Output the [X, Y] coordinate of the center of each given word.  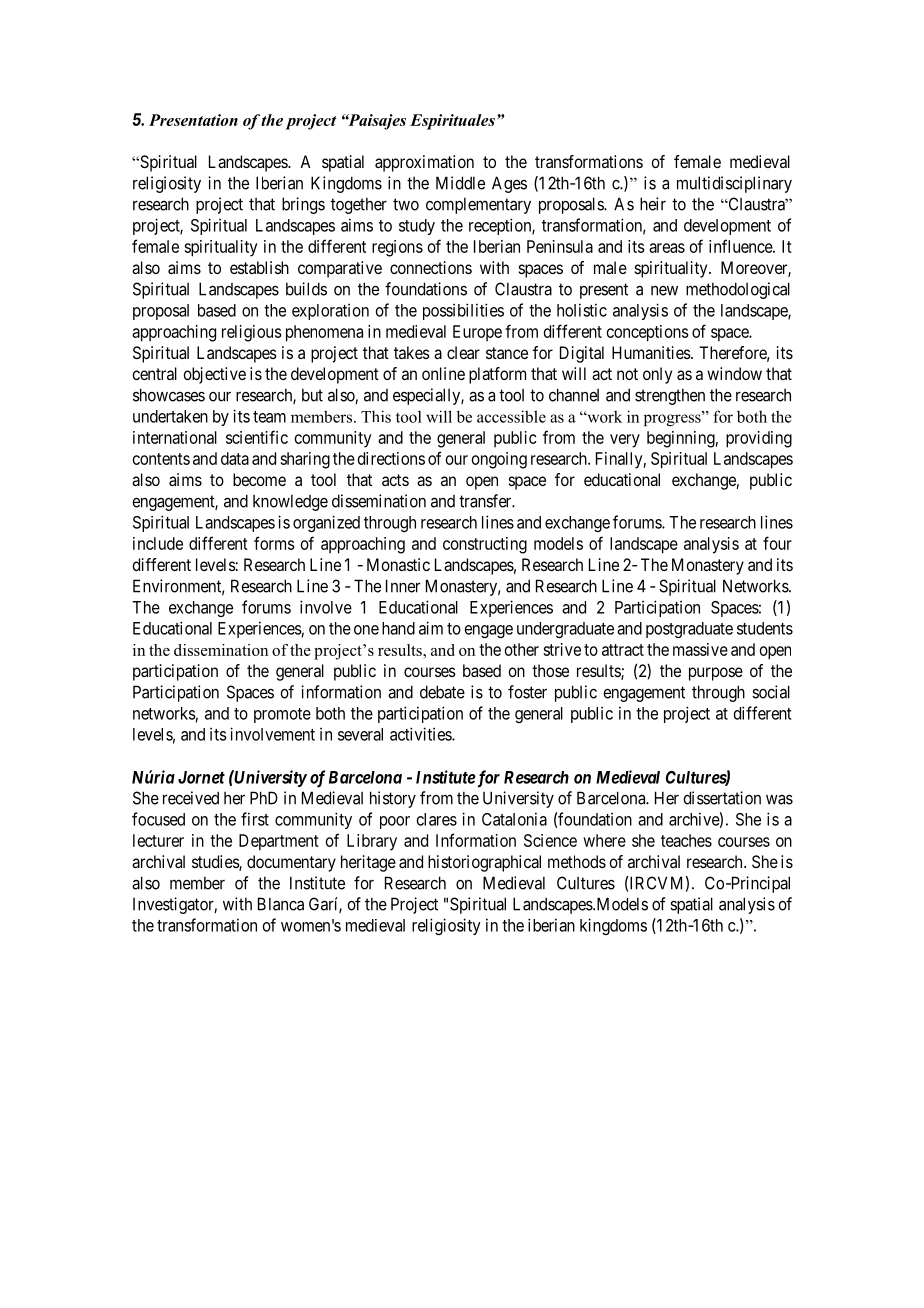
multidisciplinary [734, 184]
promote [282, 715]
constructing [485, 545]
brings [303, 205]
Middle [460, 183]
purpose [716, 674]
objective [214, 375]
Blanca [281, 904]
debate [442, 692]
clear [463, 352]
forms [274, 543]
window [734, 373]
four [777, 543]
